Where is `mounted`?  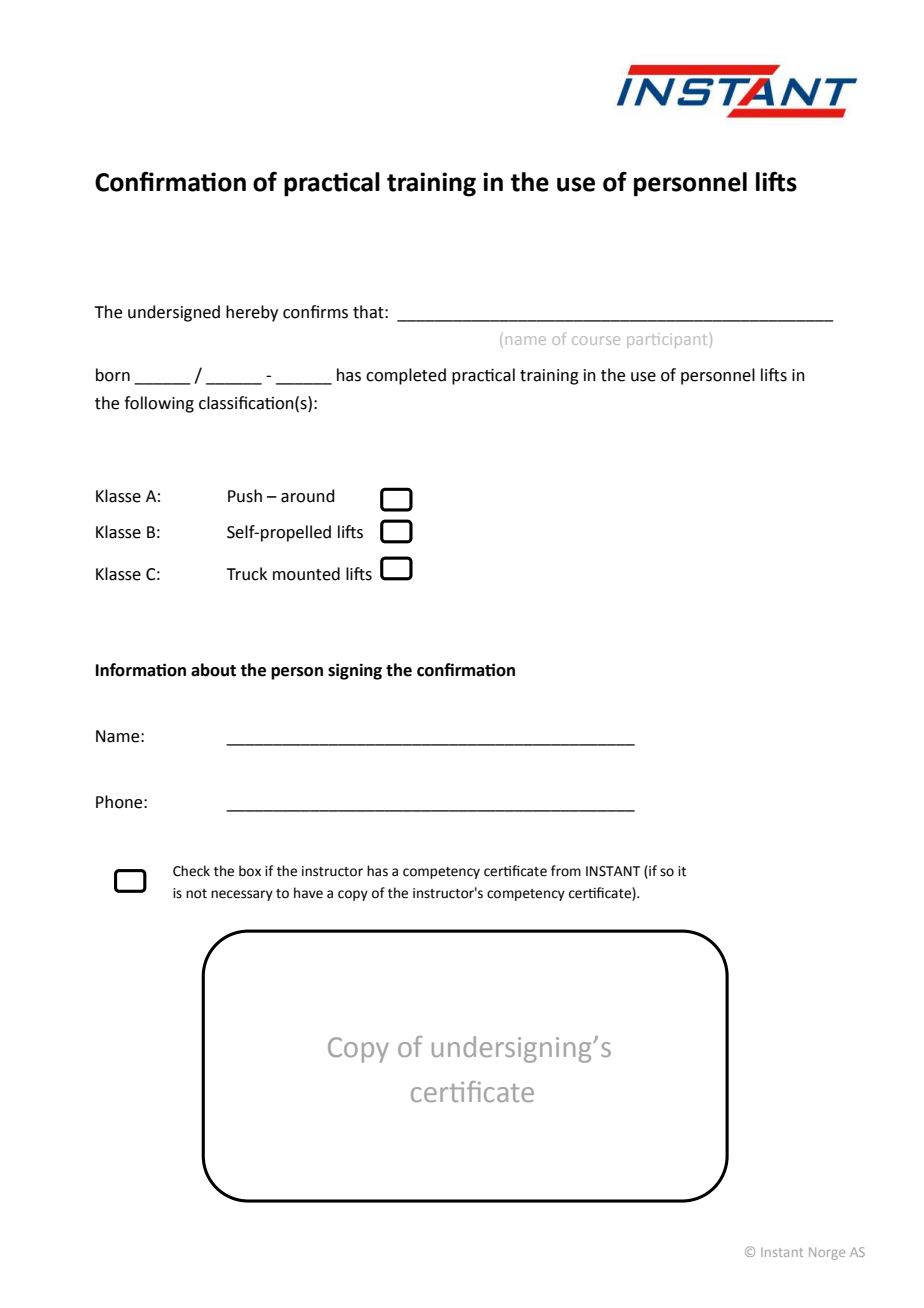 mounted is located at coordinates (306, 574).
